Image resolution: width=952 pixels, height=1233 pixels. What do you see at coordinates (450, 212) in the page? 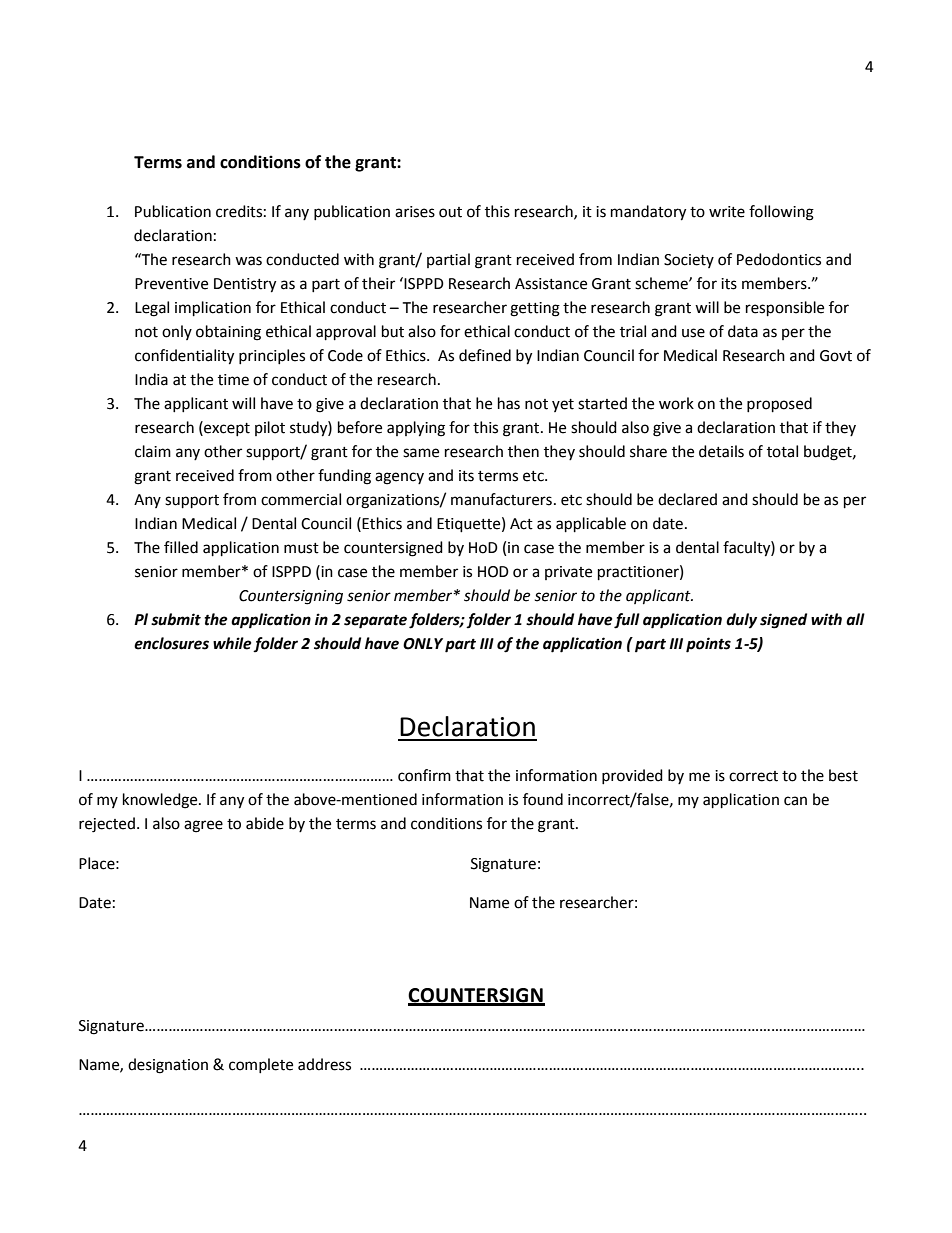
I see `out` at bounding box center [450, 212].
